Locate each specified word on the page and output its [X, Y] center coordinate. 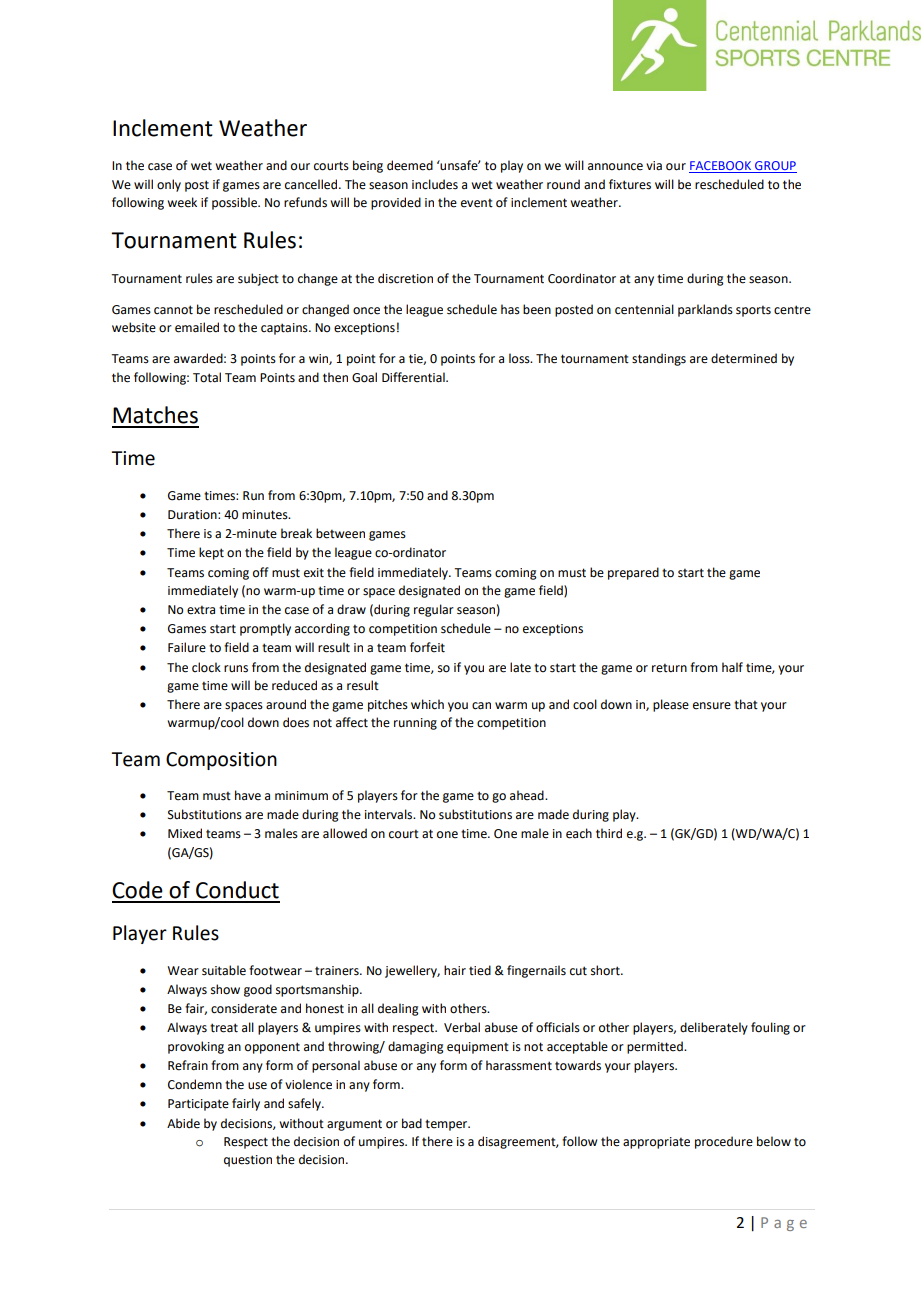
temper [447, 1125]
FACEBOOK [721, 167]
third [609, 833]
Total [207, 377]
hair [455, 970]
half [732, 667]
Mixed [185, 833]
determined [744, 358]
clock [206, 667]
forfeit [427, 647]
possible [235, 203]
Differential [414, 377]
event [477, 203]
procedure [724, 1142]
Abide [183, 1123]
